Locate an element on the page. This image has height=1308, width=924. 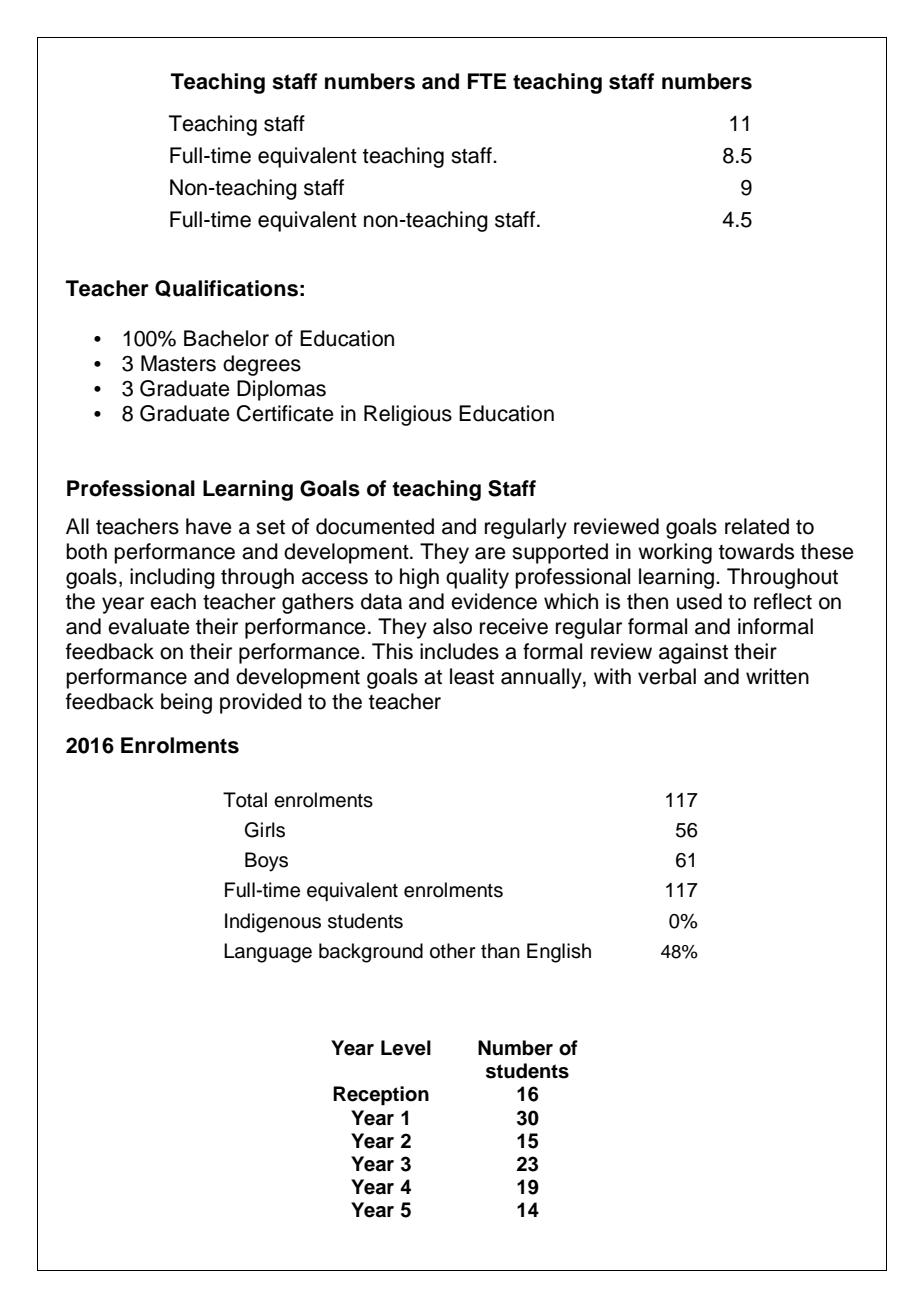
Masters is located at coordinates (178, 363).
